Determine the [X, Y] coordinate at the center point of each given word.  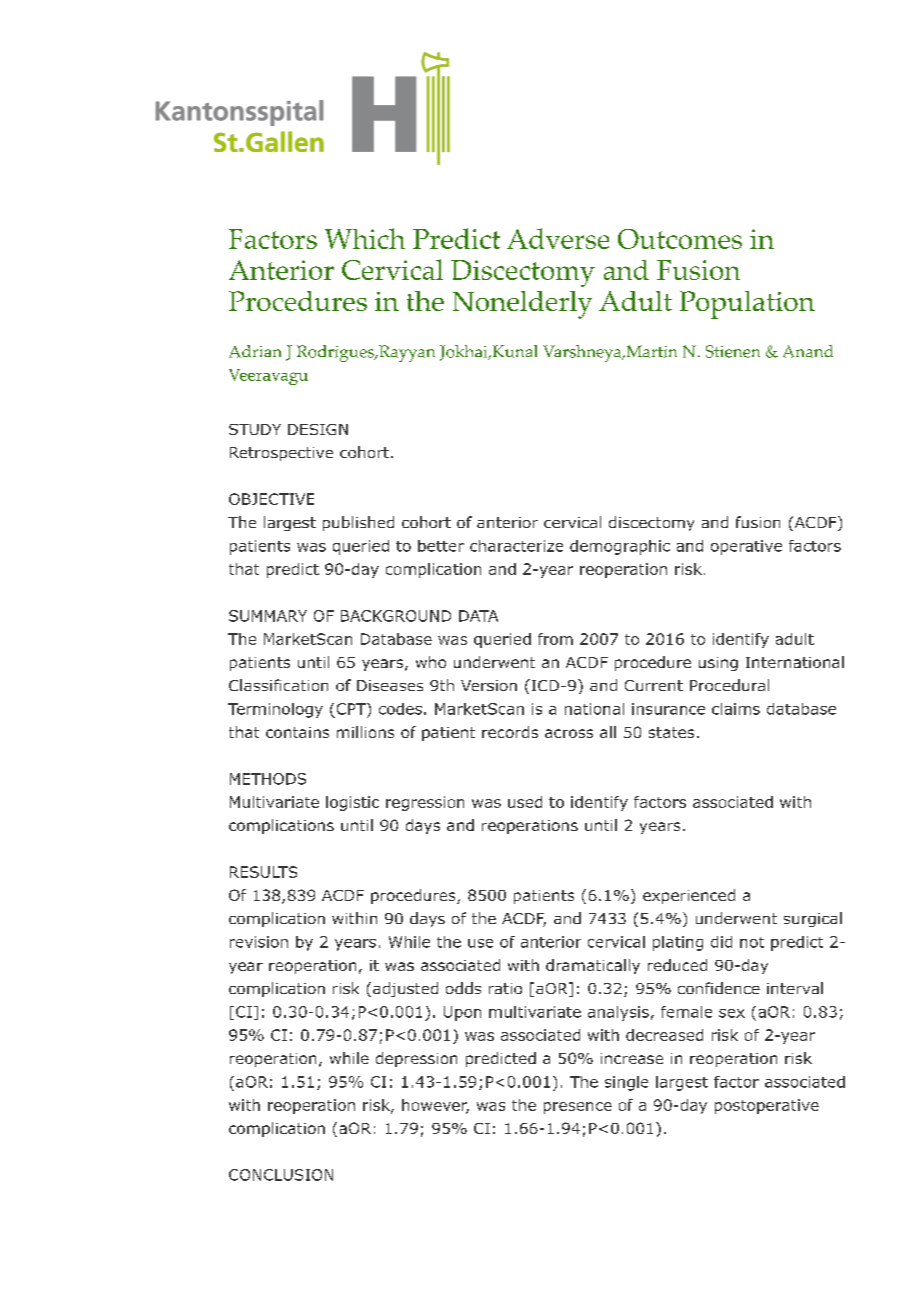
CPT [352, 709]
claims [736, 709]
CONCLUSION [281, 1175]
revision [259, 942]
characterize [516, 546]
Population [747, 305]
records [510, 732]
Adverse [558, 238]
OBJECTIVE [271, 499]
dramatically [593, 966]
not [752, 942]
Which [365, 238]
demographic [620, 547]
